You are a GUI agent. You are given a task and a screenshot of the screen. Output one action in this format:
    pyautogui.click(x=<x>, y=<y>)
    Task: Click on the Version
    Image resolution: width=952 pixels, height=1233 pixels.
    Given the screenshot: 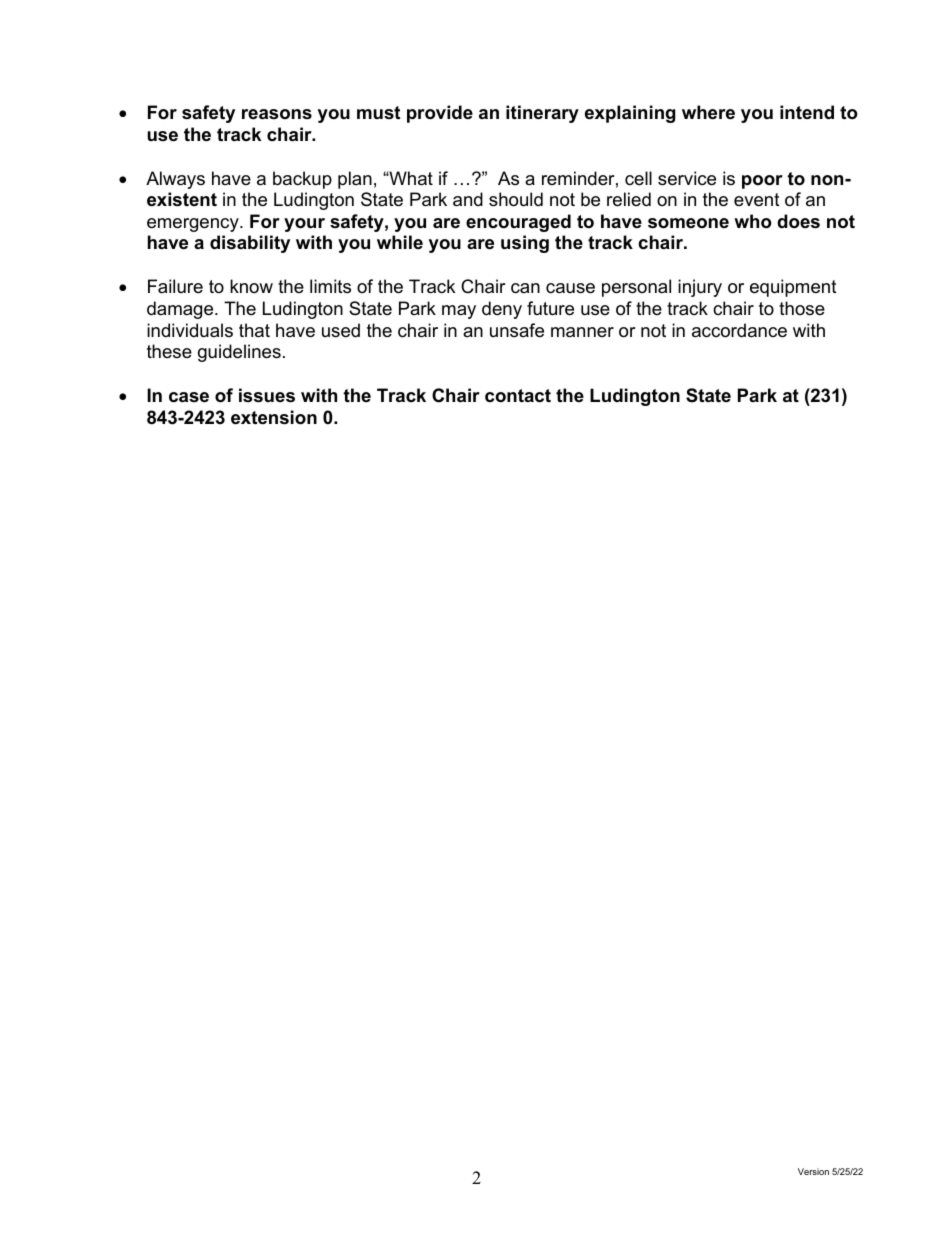 What is the action you would take?
    pyautogui.click(x=813, y=1171)
